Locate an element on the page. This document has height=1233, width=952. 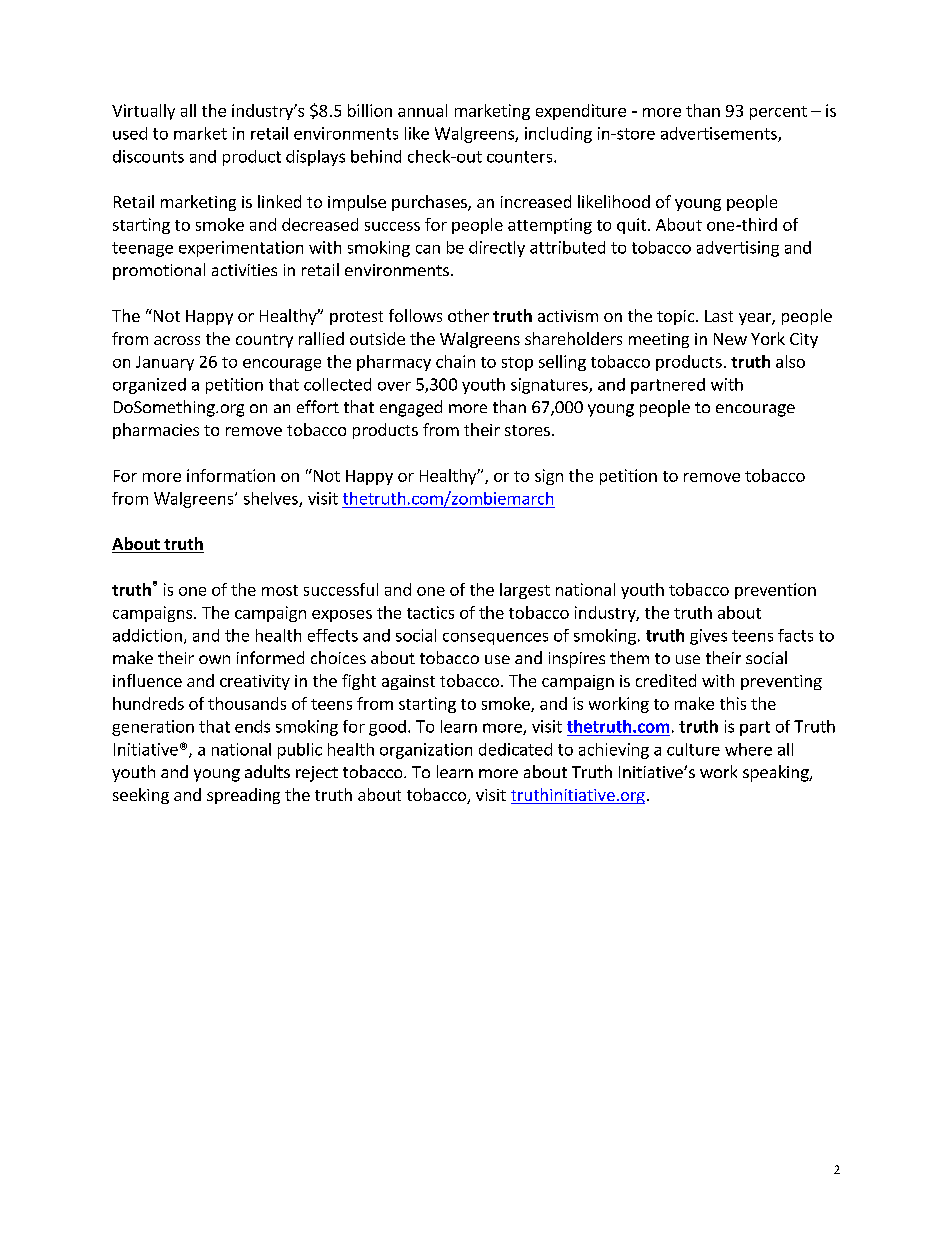
most is located at coordinates (280, 590).
